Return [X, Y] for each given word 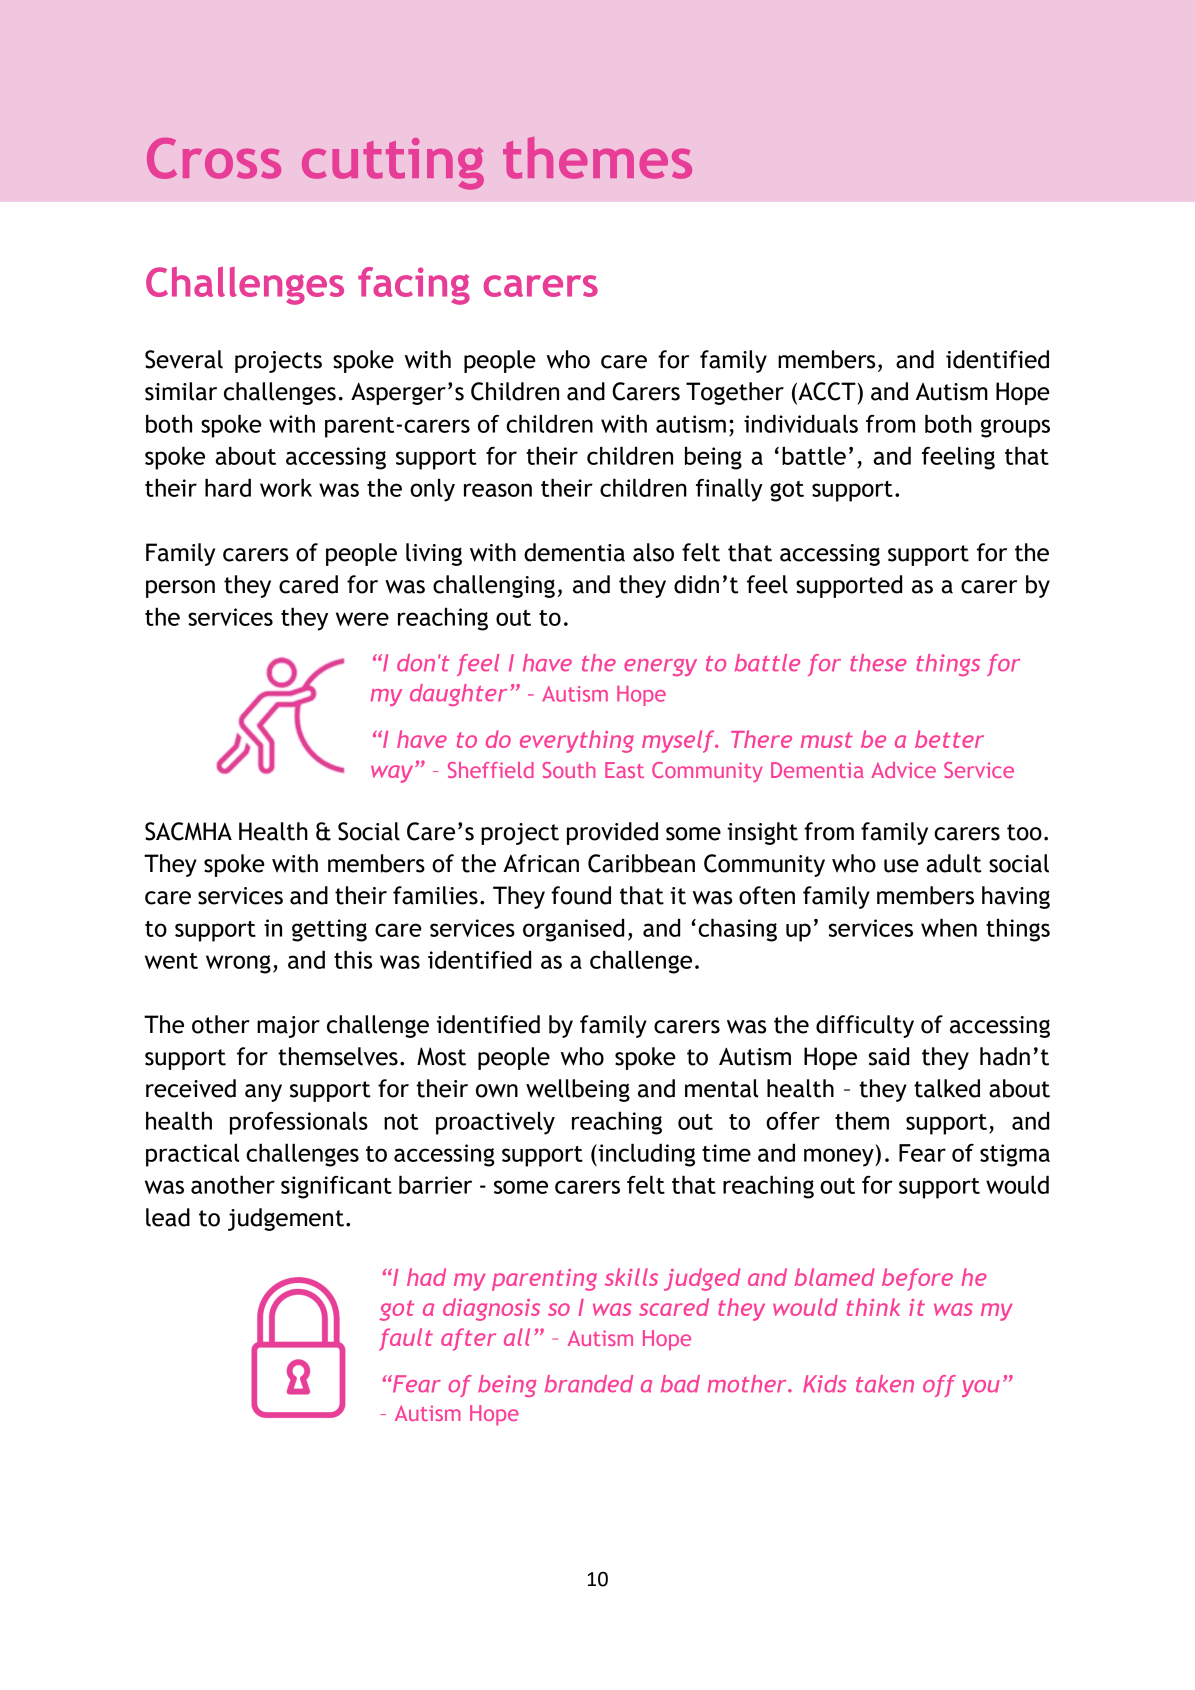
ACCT [827, 392]
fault [406, 1339]
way [393, 774]
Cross [214, 158]
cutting [393, 164]
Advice [903, 770]
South [569, 770]
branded [589, 1384]
